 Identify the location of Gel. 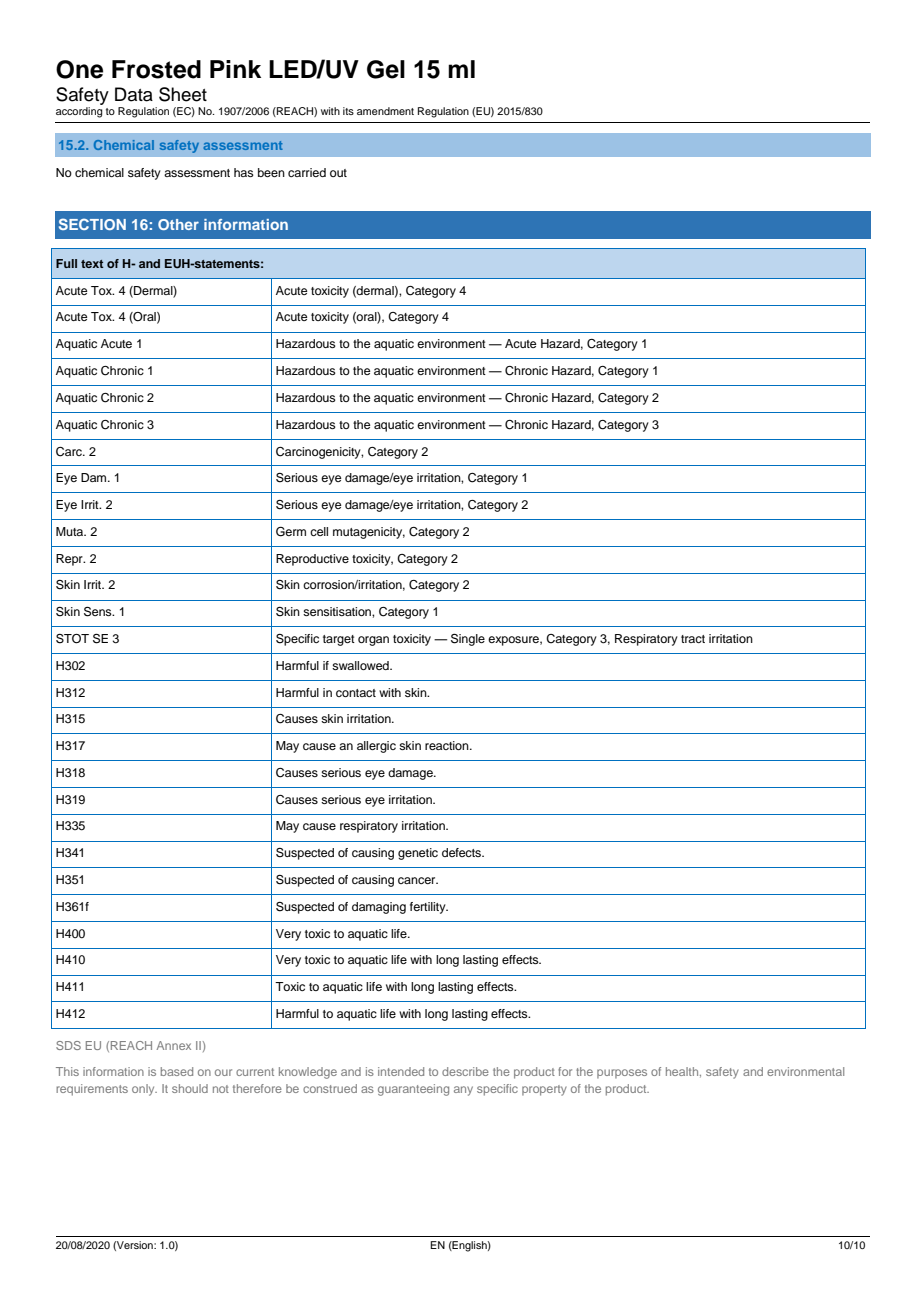
(386, 69).
